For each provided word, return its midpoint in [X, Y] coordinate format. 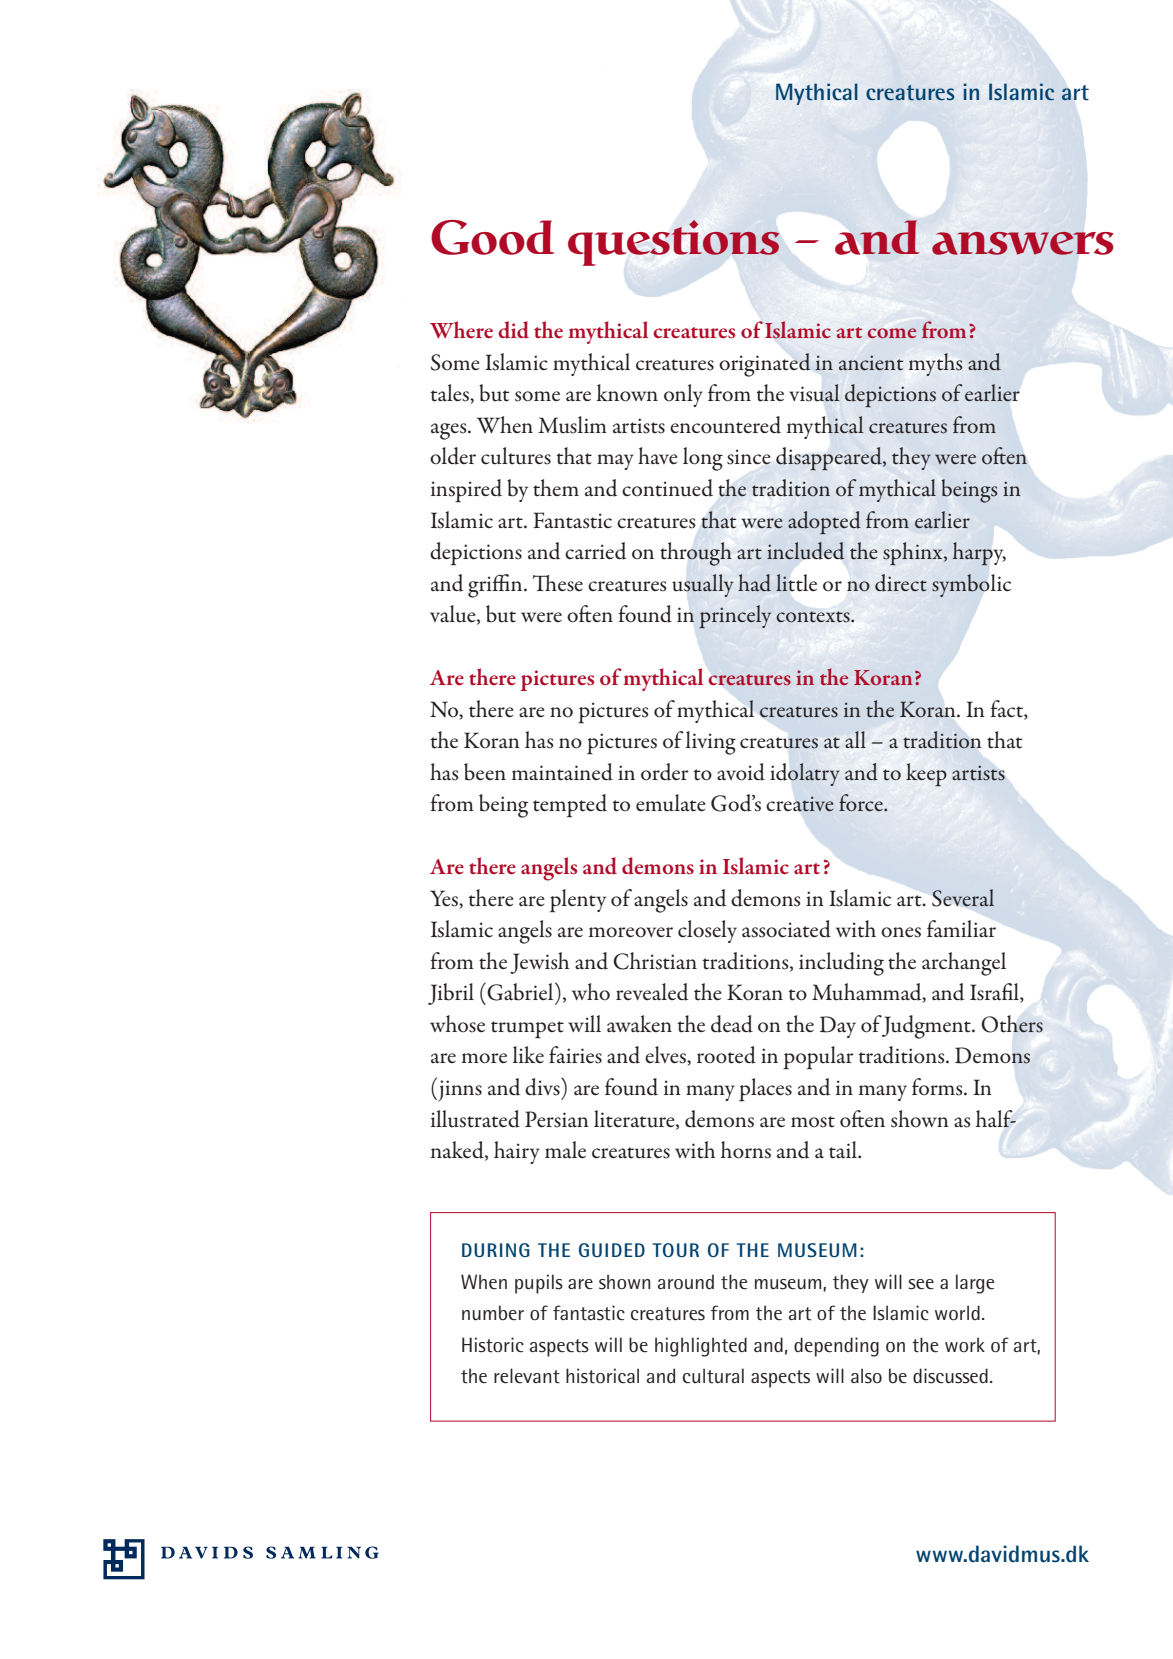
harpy [979, 553]
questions [673, 243]
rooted [726, 1055]
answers [1022, 243]
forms [938, 1087]
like [528, 1054]
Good [493, 237]
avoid [741, 772]
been [485, 772]
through [696, 554]
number [493, 1313]
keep [926, 774]
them [556, 488]
